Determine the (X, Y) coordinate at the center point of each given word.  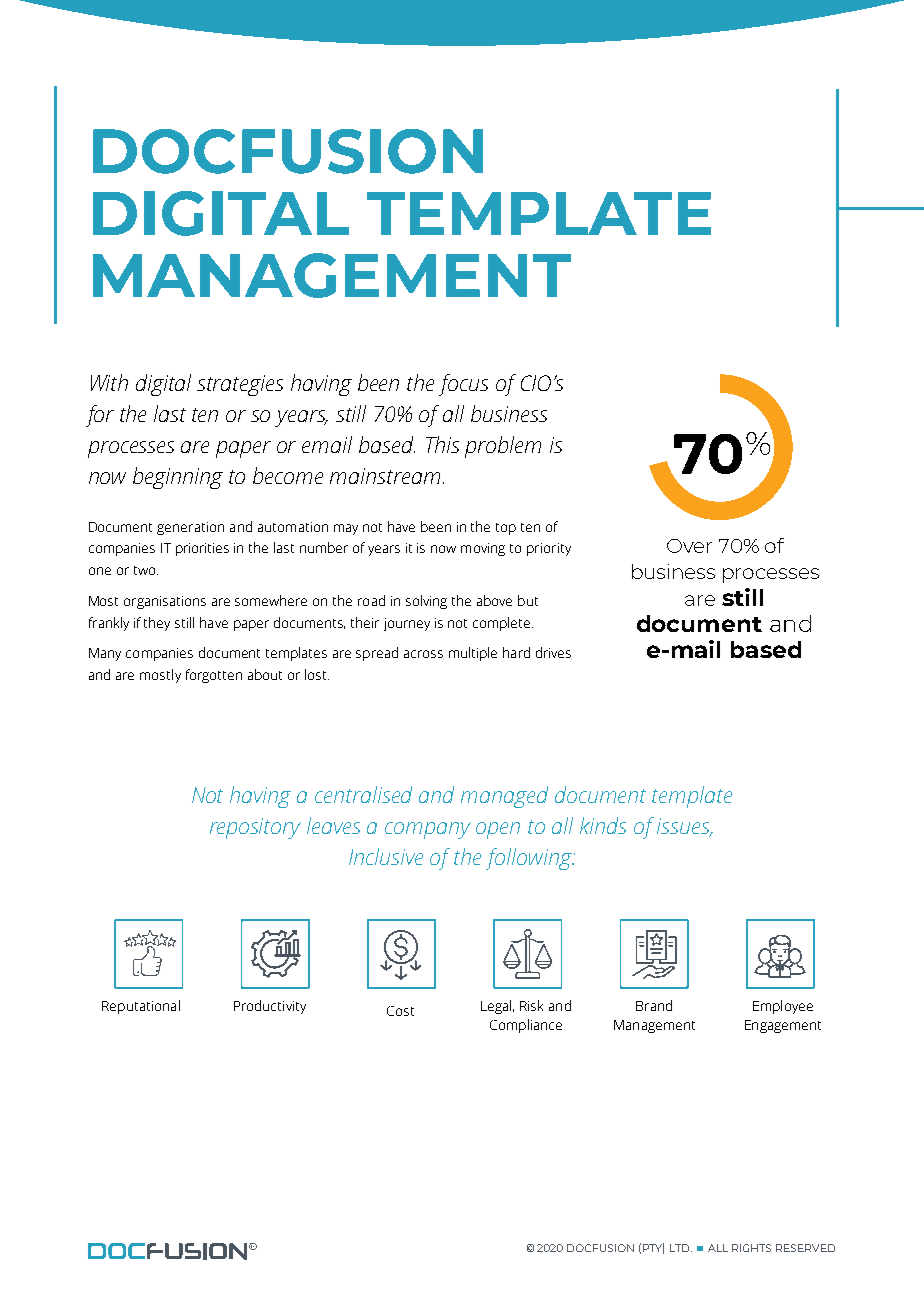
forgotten (214, 676)
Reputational (141, 1007)
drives (553, 652)
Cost (400, 1011)
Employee (783, 1007)
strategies (240, 385)
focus (463, 385)
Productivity (270, 1007)
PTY (653, 1248)
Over (689, 546)
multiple (473, 654)
